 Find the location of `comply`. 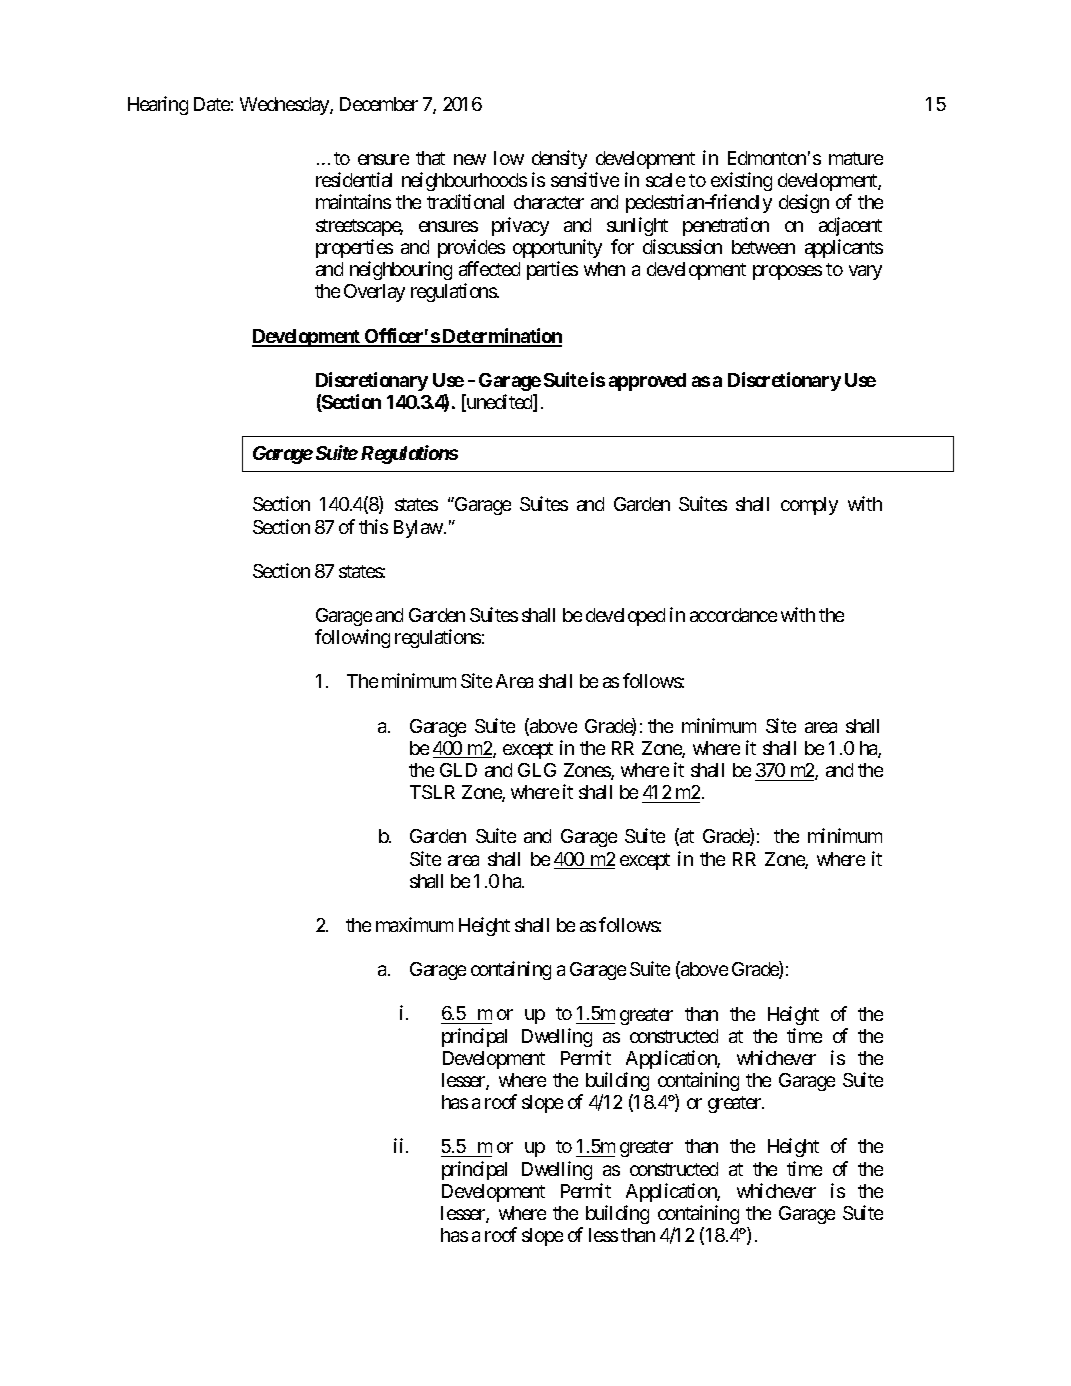

comply is located at coordinates (809, 506).
